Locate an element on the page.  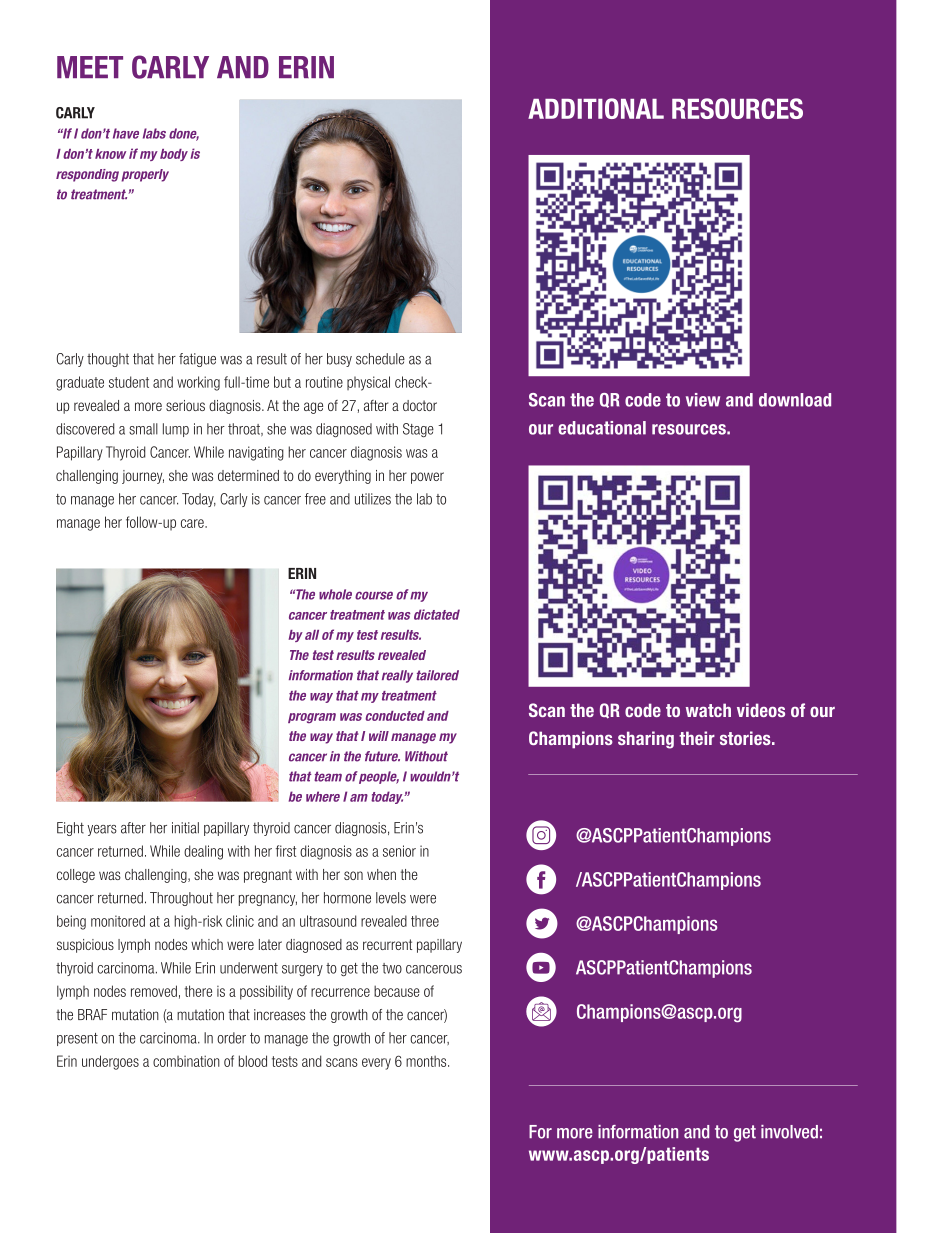
combination is located at coordinates (186, 1061).
